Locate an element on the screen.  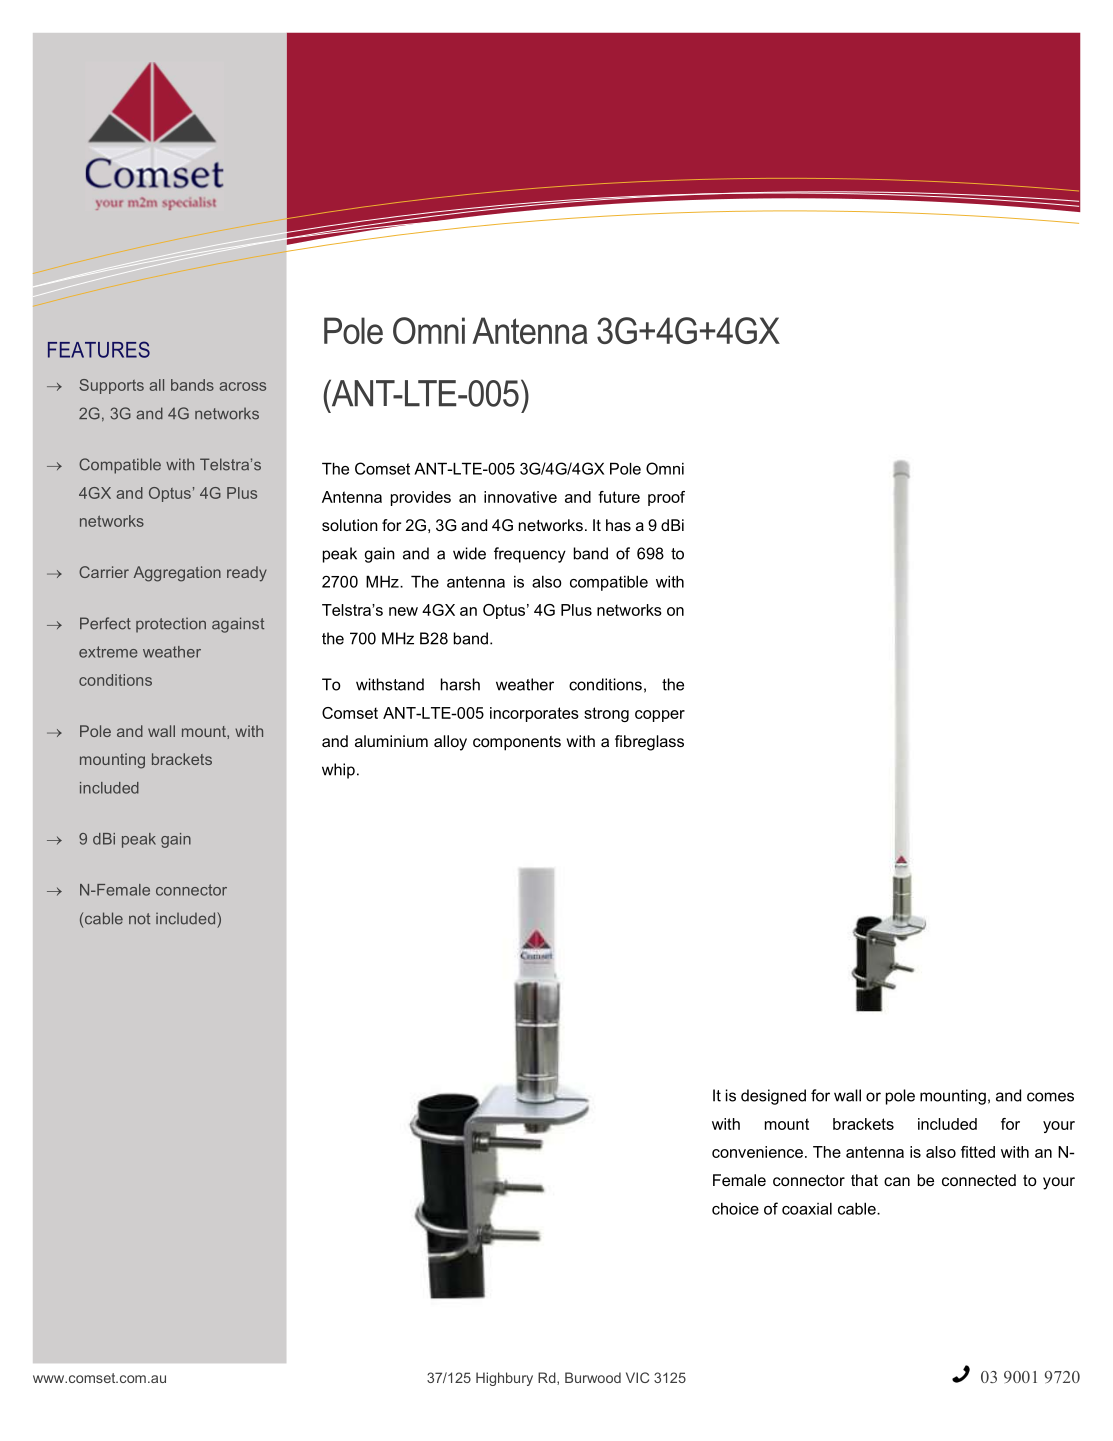
proof is located at coordinates (666, 498).
